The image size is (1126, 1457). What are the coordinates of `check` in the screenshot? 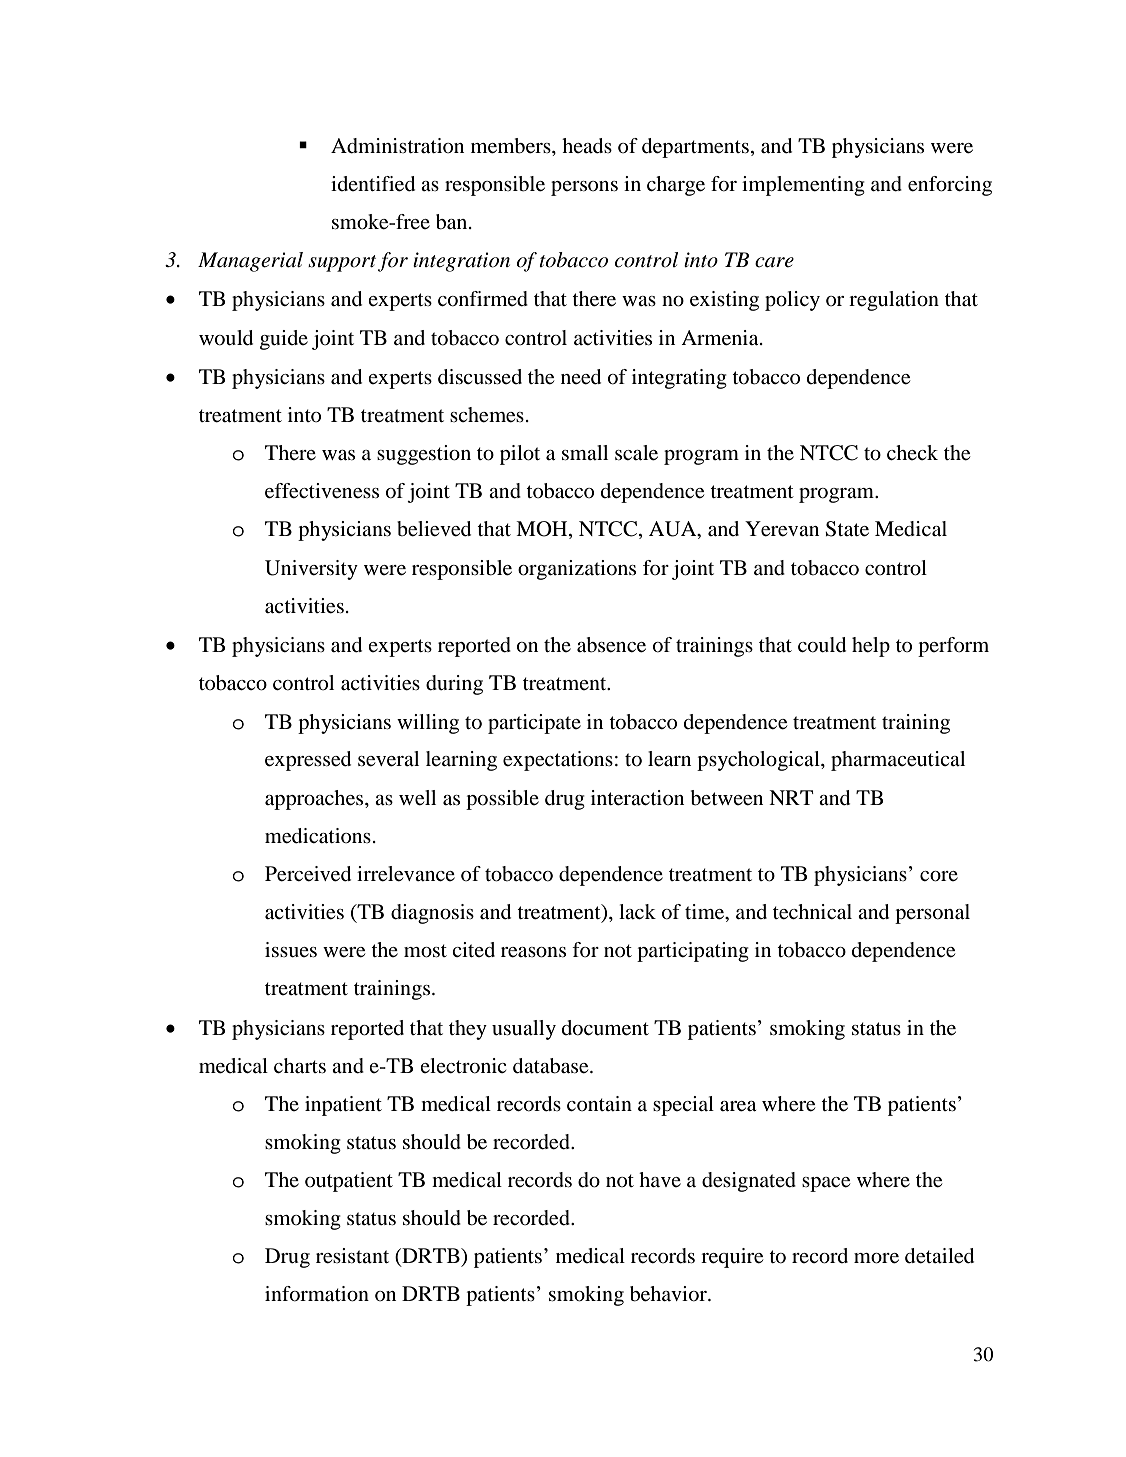 It's located at (912, 452).
